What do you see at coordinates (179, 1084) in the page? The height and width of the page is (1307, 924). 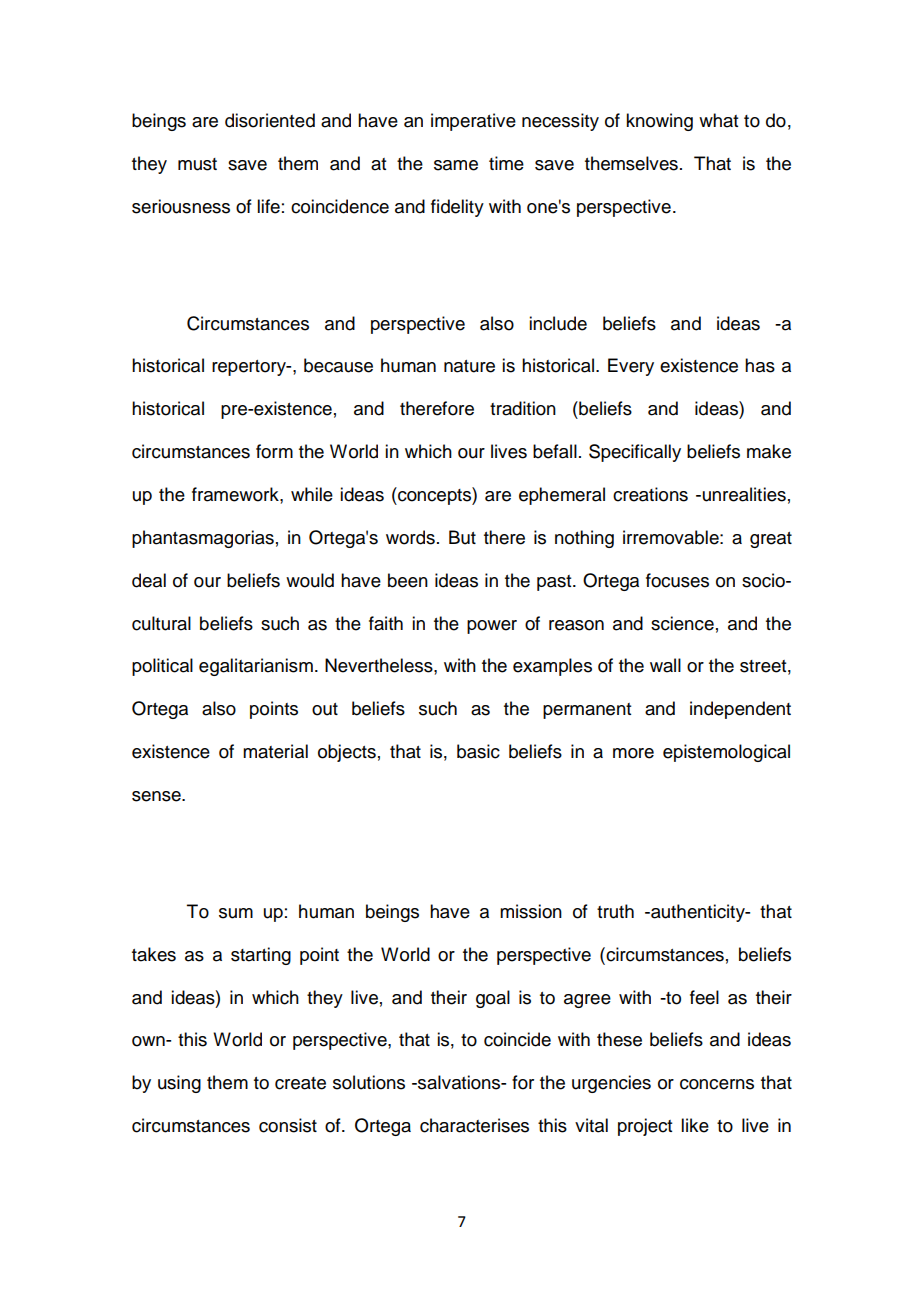 I see `using` at bounding box center [179, 1084].
